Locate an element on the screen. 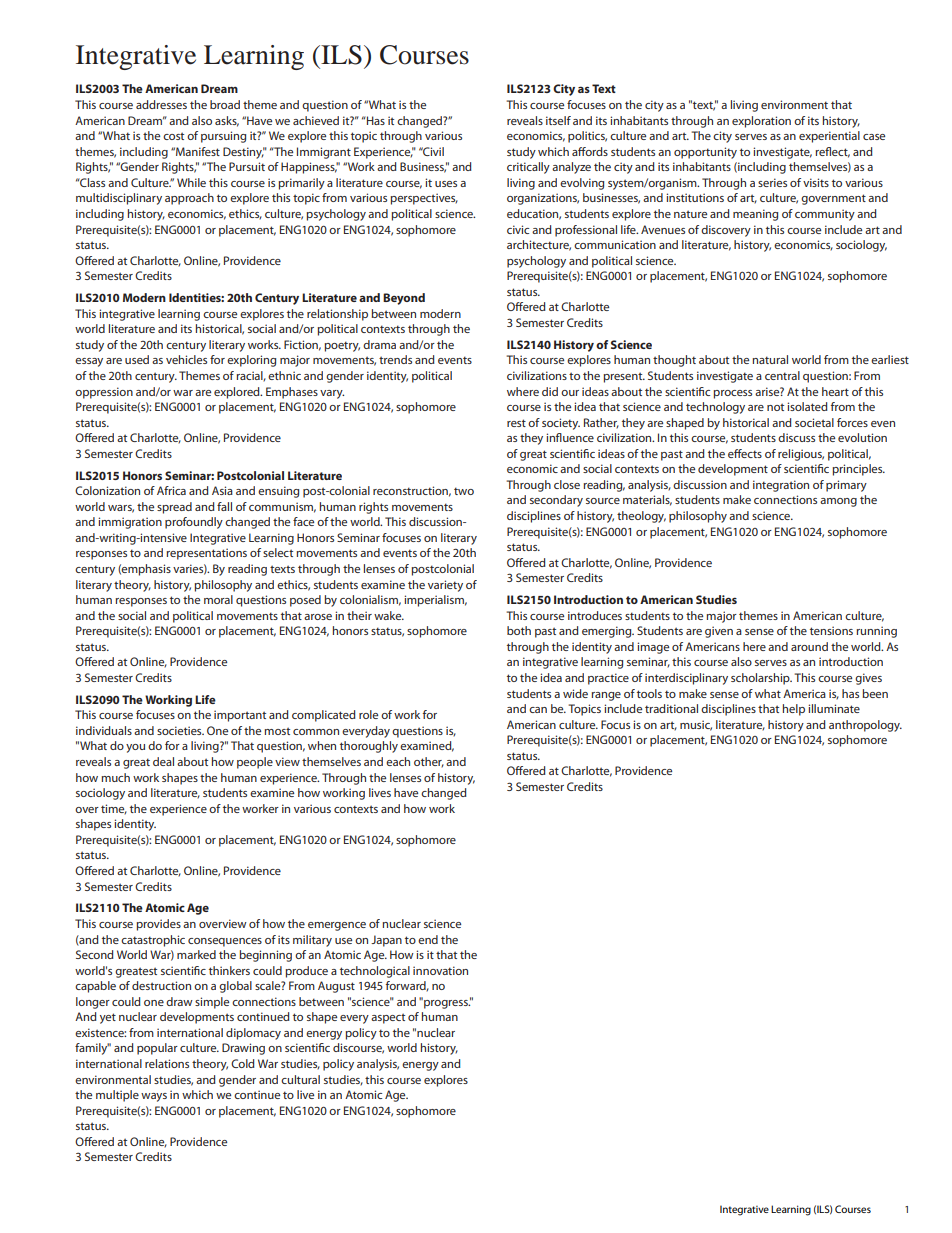 This screenshot has width=952, height=1233. critically is located at coordinates (528, 168).
